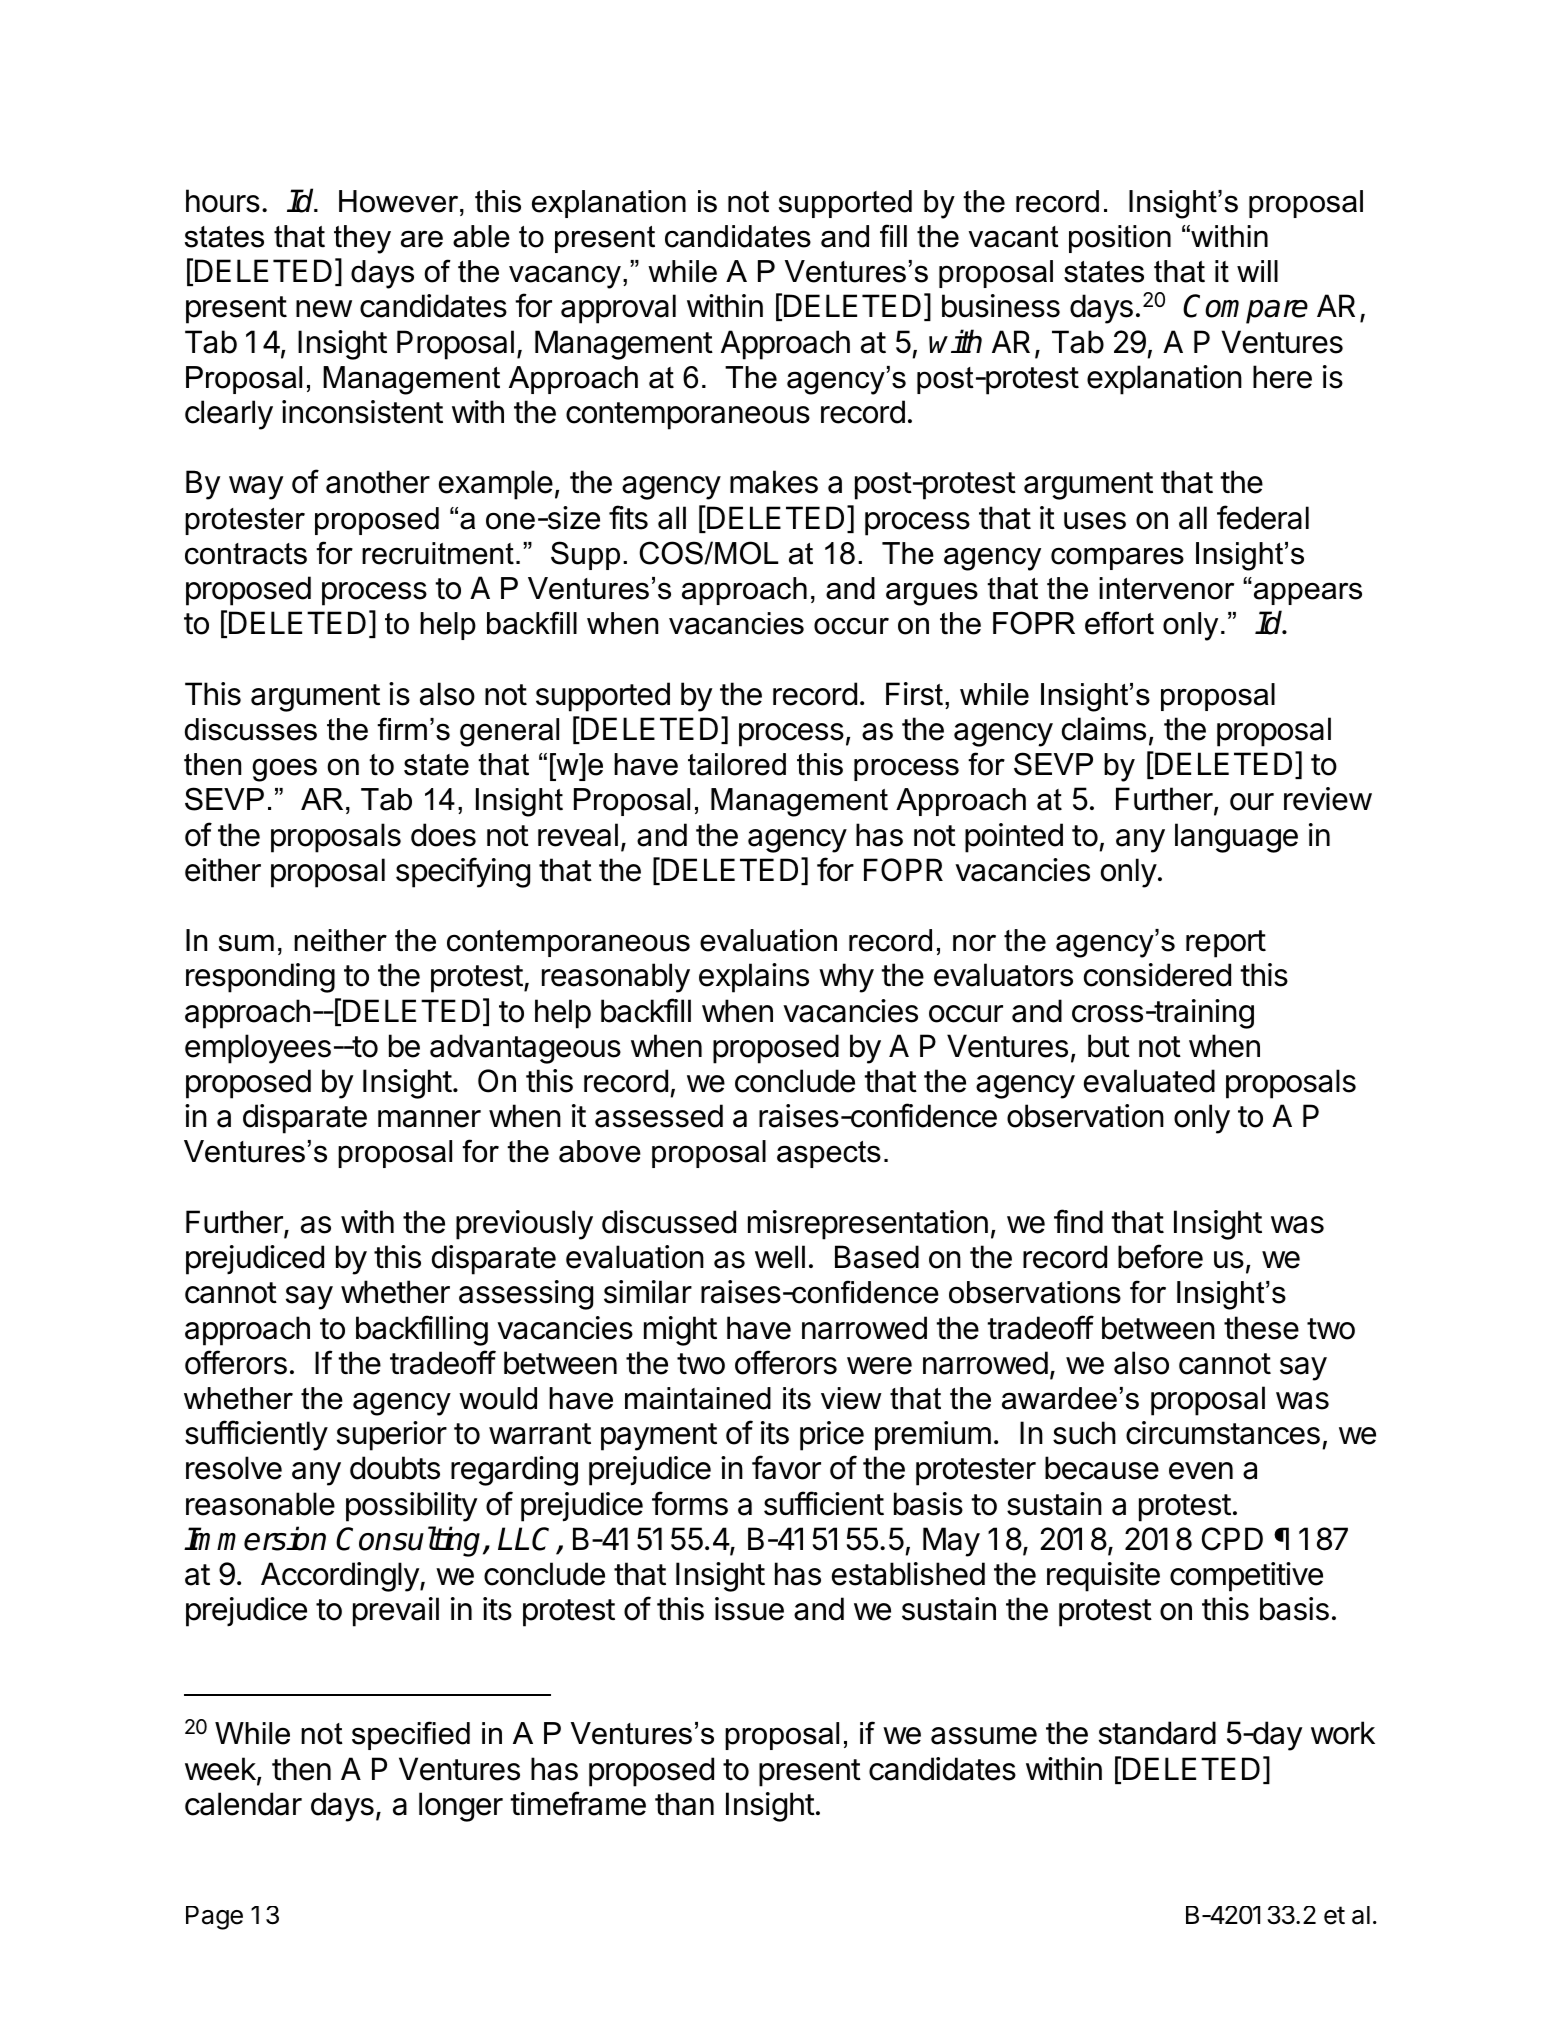 This image has width=1562, height=2021. What do you see at coordinates (429, 1119) in the image?
I see `manner` at bounding box center [429, 1119].
